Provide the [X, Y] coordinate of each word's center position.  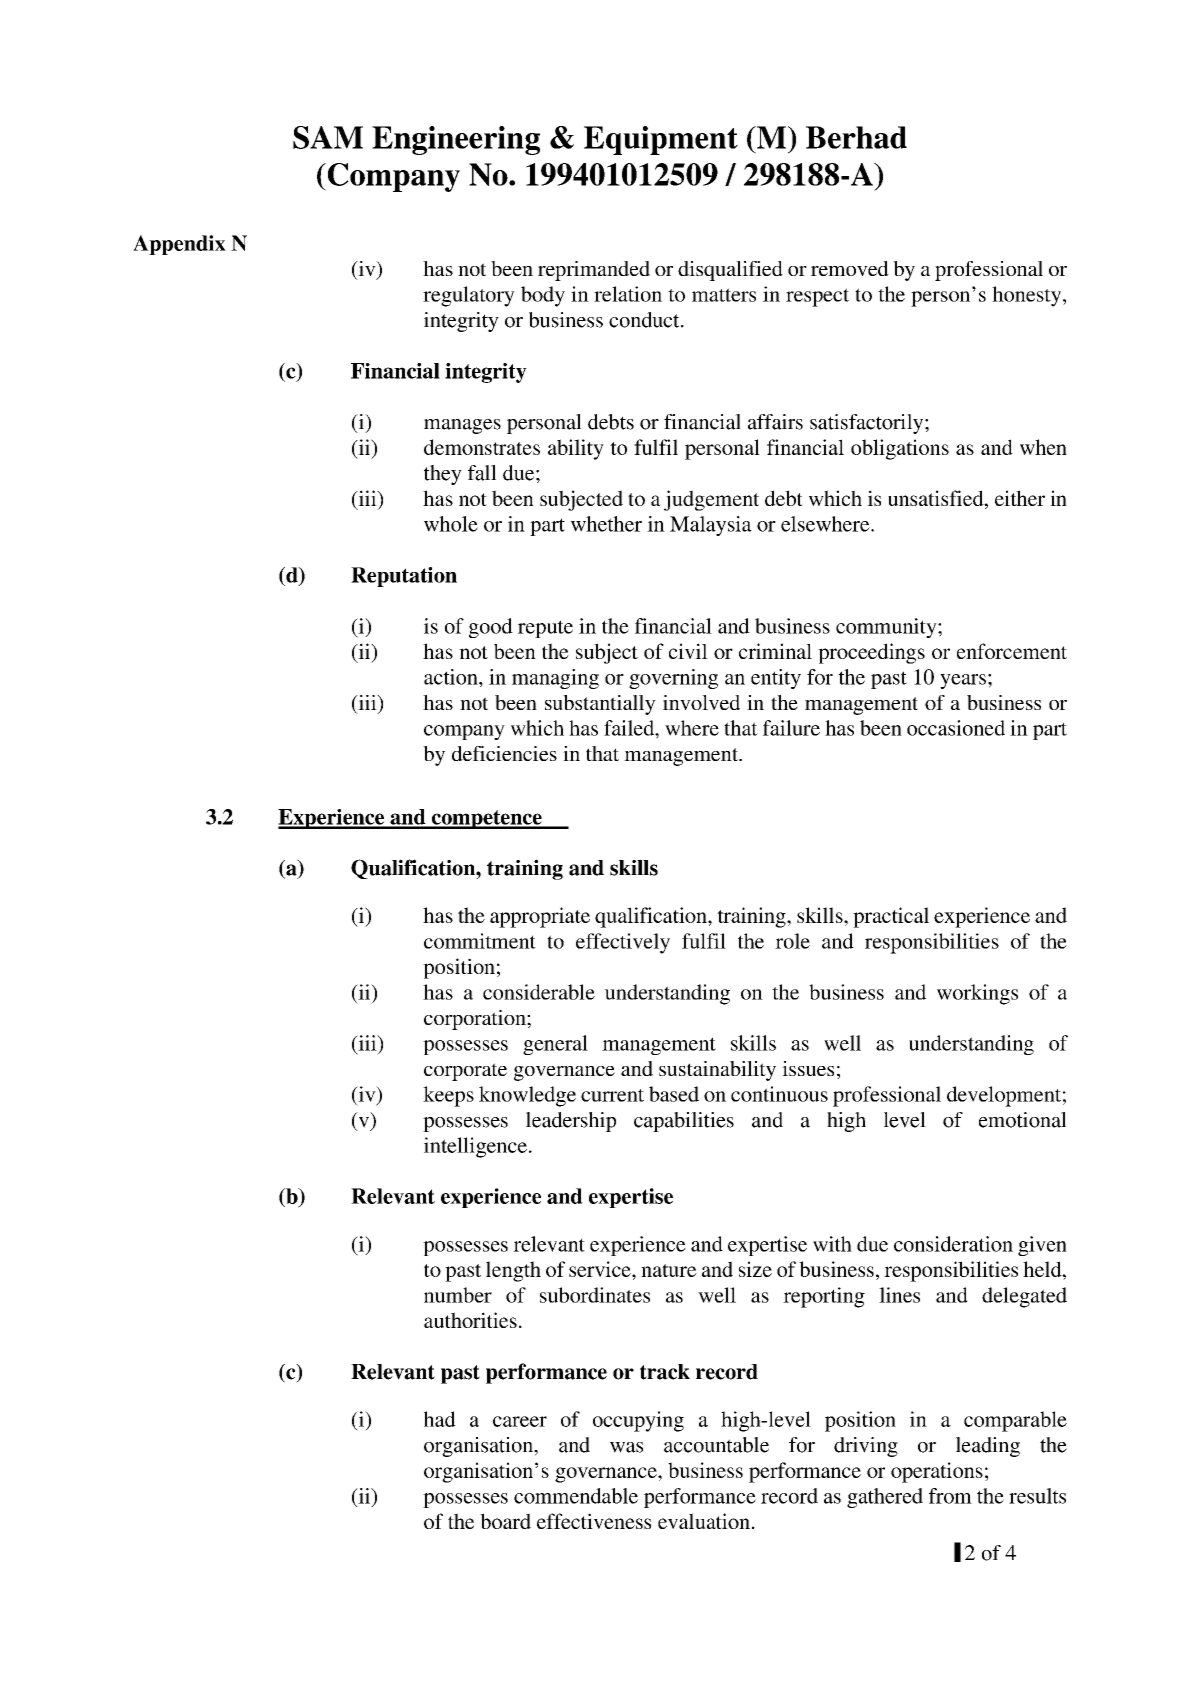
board [505, 1521]
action [452, 677]
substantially [600, 705]
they [443, 475]
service [601, 1269]
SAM [328, 137]
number [458, 1295]
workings [977, 994]
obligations [900, 449]
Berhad [856, 137]
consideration [953, 1244]
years [963, 681]
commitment [480, 941]
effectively [623, 943]
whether [606, 524]
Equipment [661, 140]
